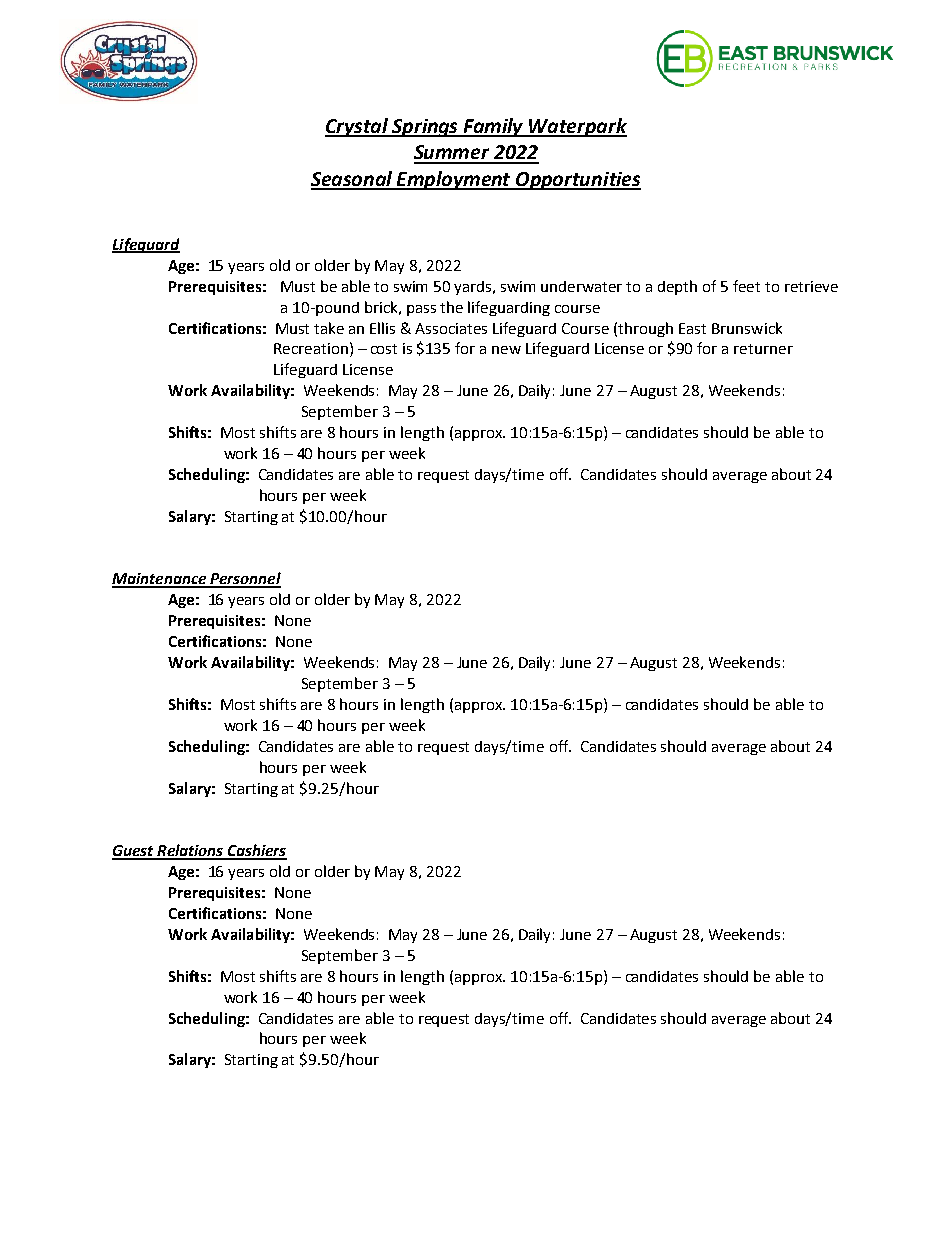  Describe the element at coordinates (311, 348) in the screenshot. I see `Recreation` at that location.
